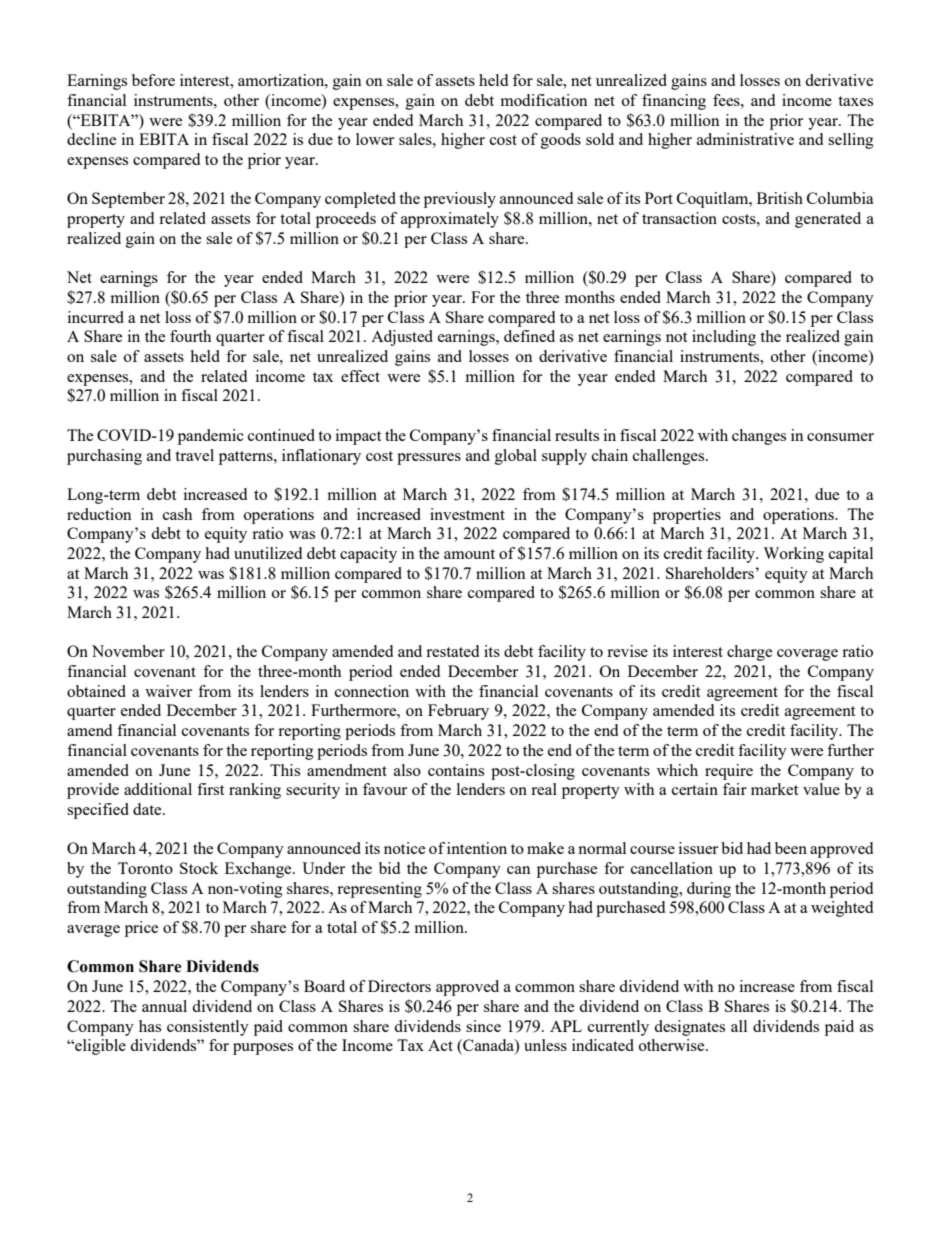  What do you see at coordinates (745, 139) in the document?
I see `administrative` at bounding box center [745, 139].
